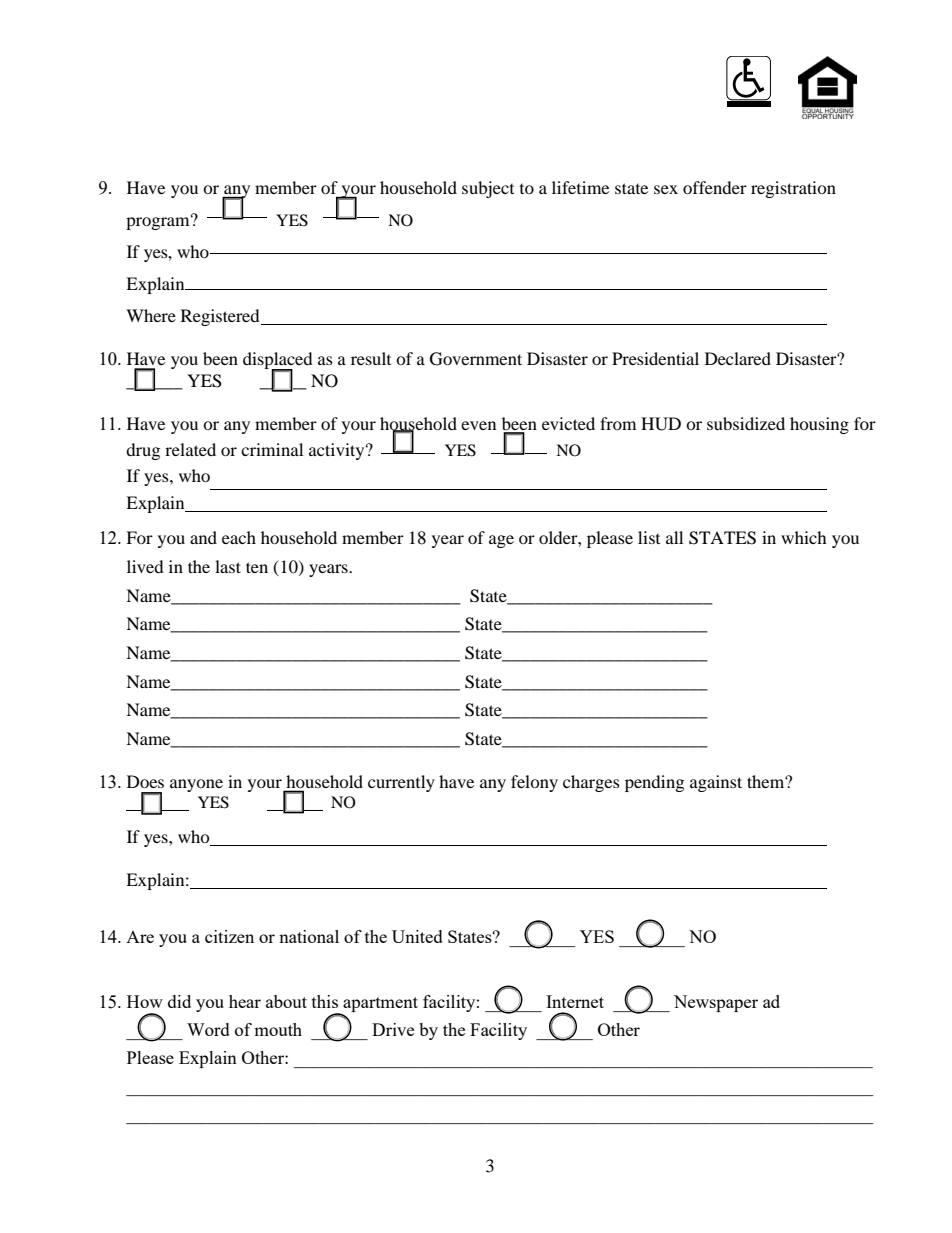 This page has width=952, height=1233. I want to click on subject, so click(488, 189).
